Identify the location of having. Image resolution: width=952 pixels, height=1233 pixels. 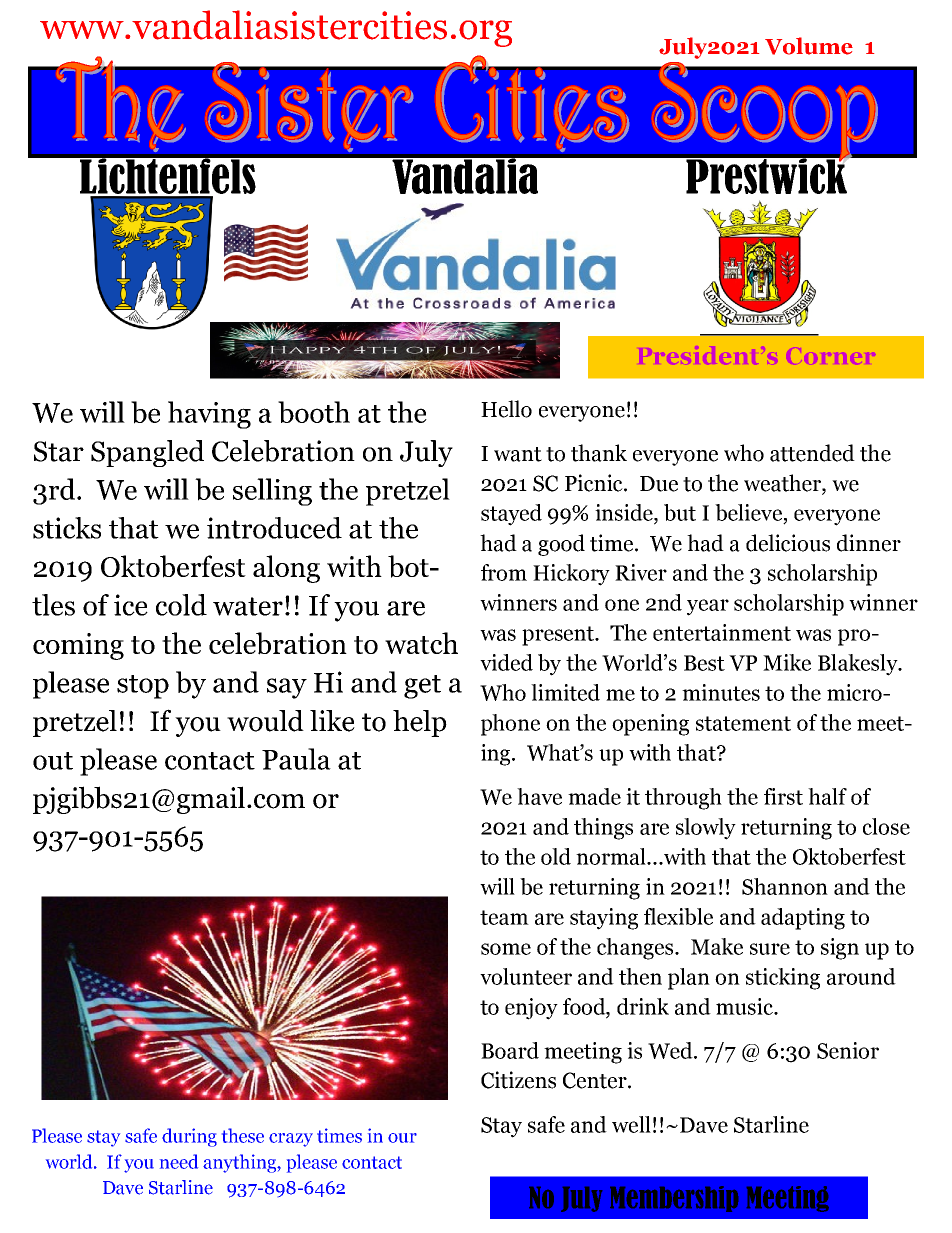
(209, 415).
